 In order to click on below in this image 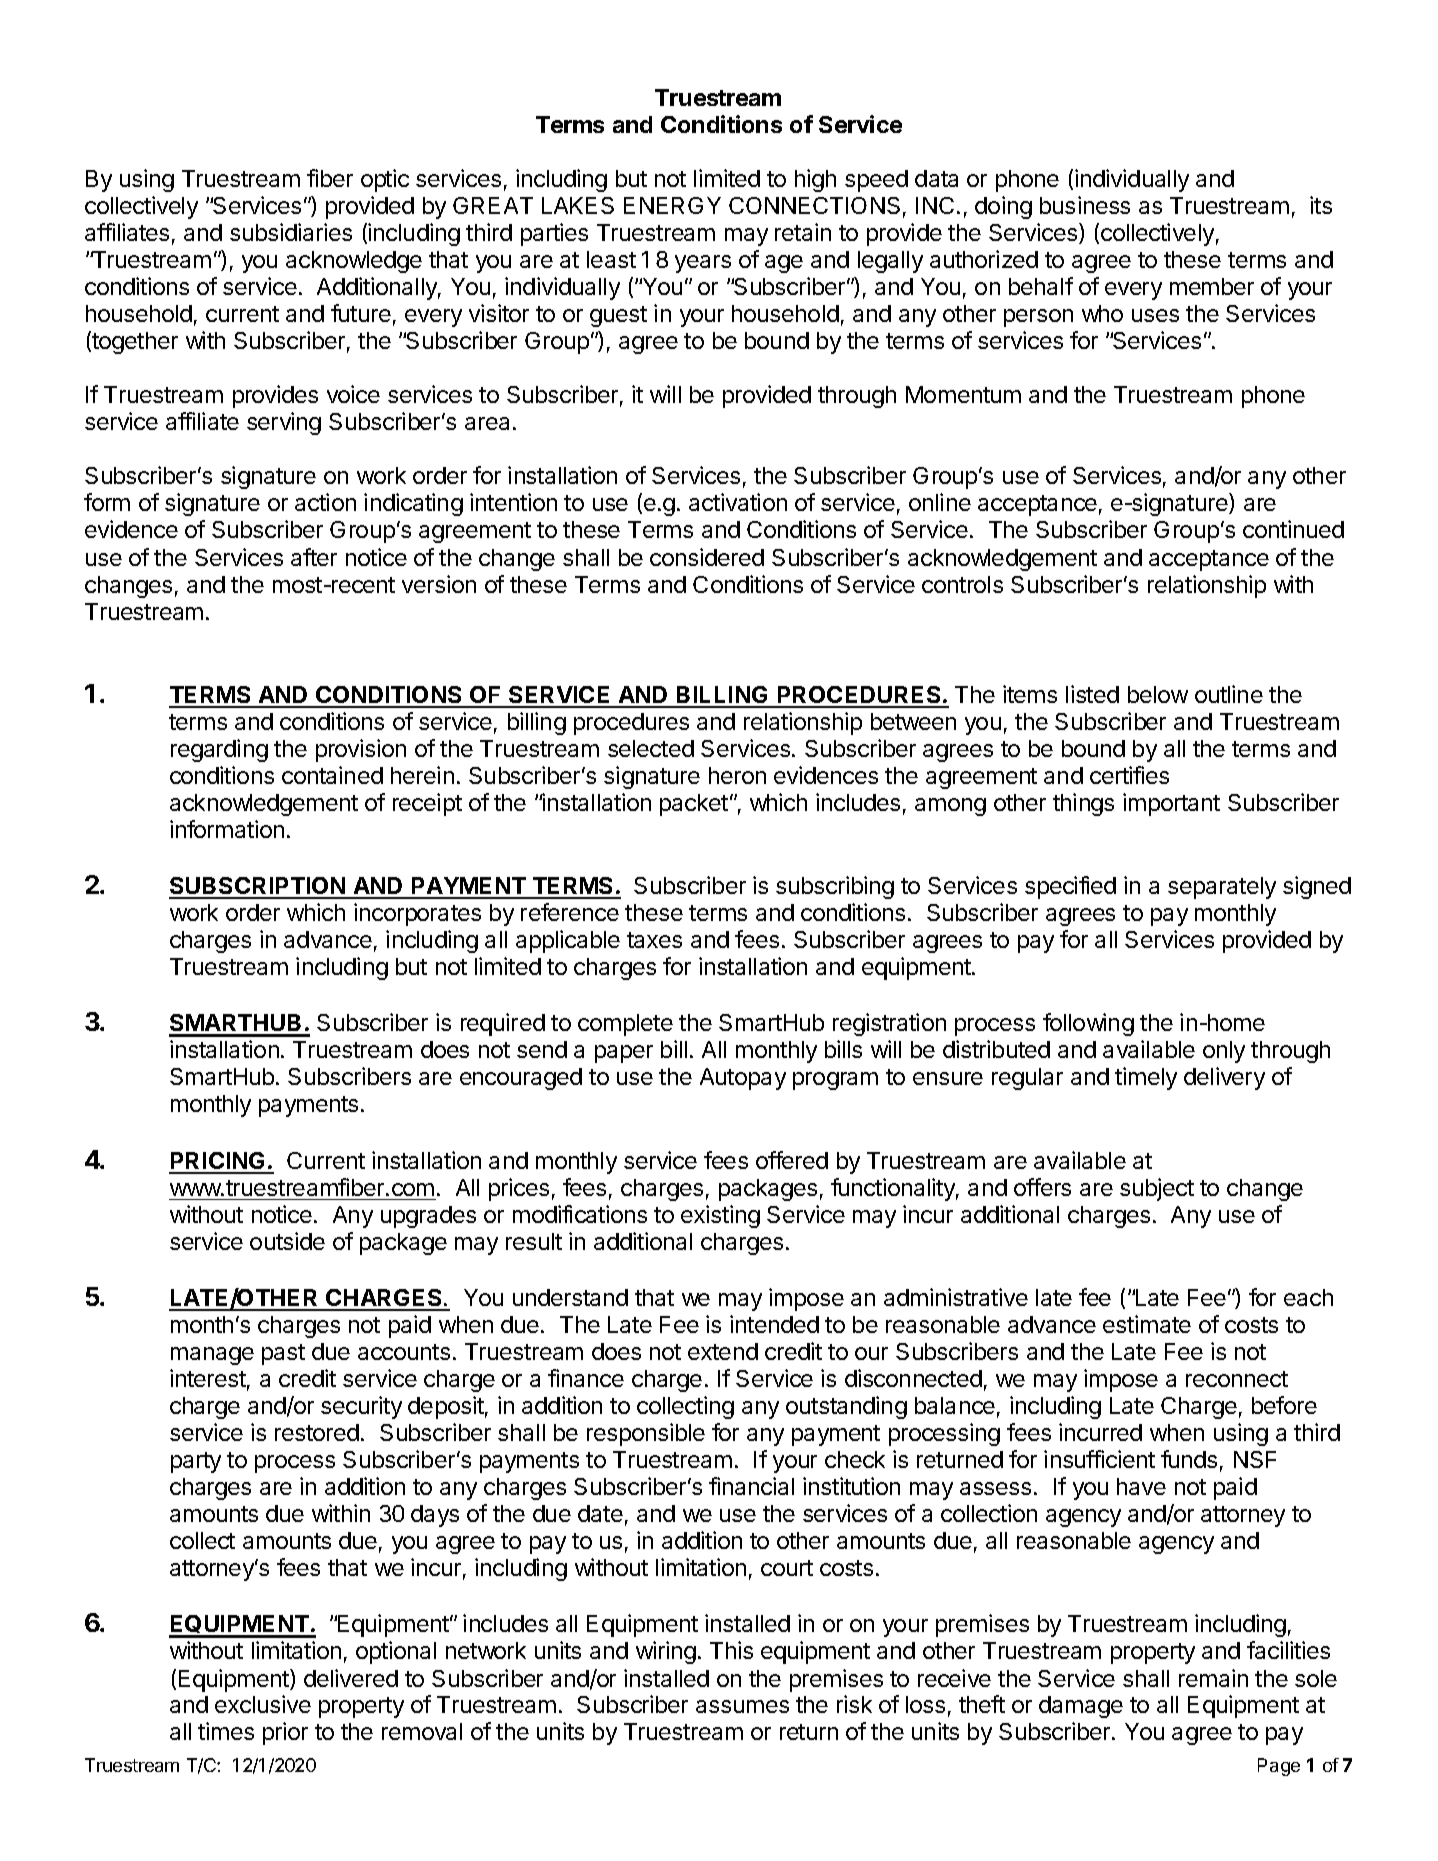, I will do `click(1158, 694)`.
